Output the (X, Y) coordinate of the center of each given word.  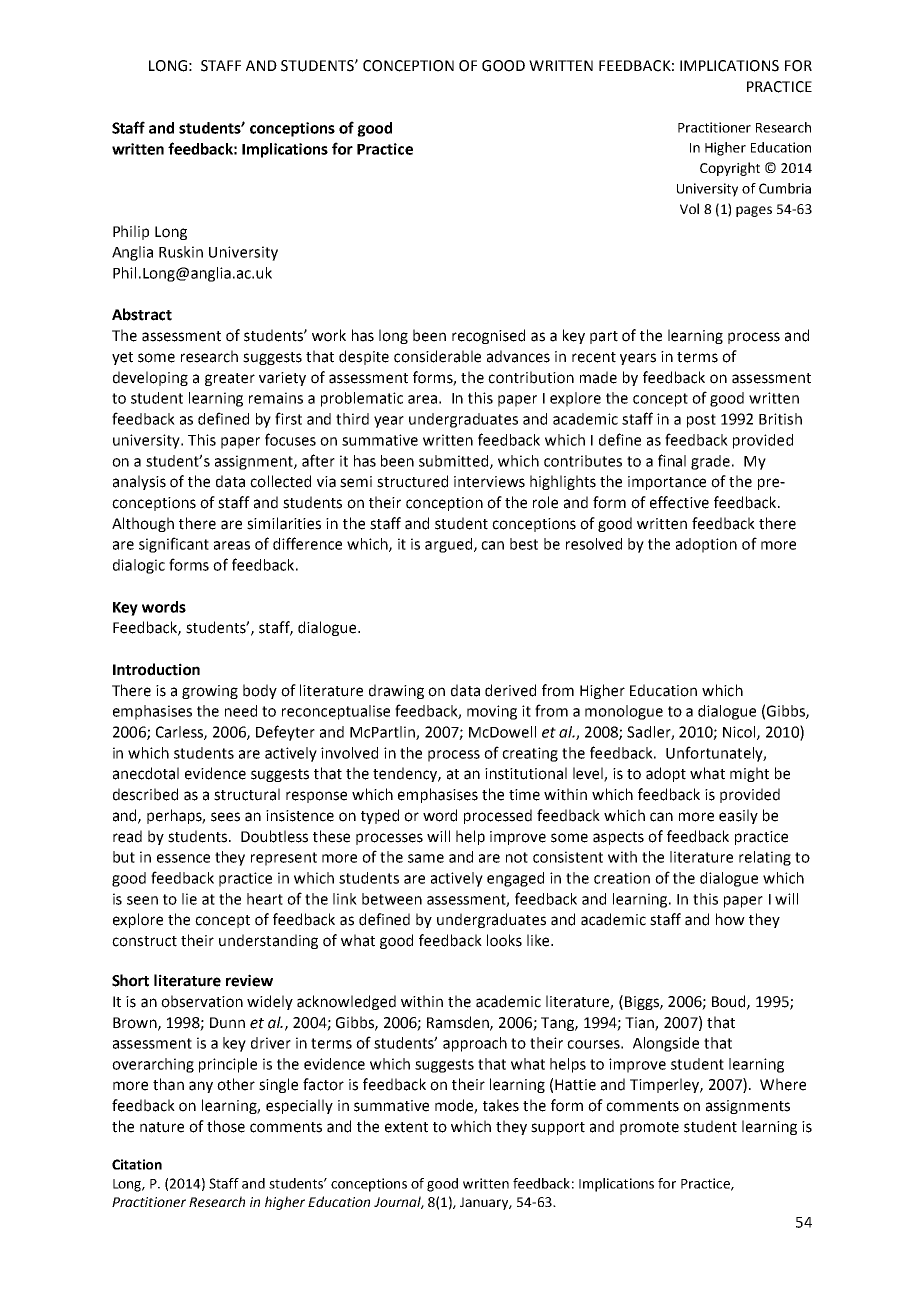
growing (210, 692)
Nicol (740, 733)
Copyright (730, 169)
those (226, 1126)
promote (649, 1128)
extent (406, 1127)
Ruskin (181, 252)
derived (510, 690)
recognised (488, 336)
